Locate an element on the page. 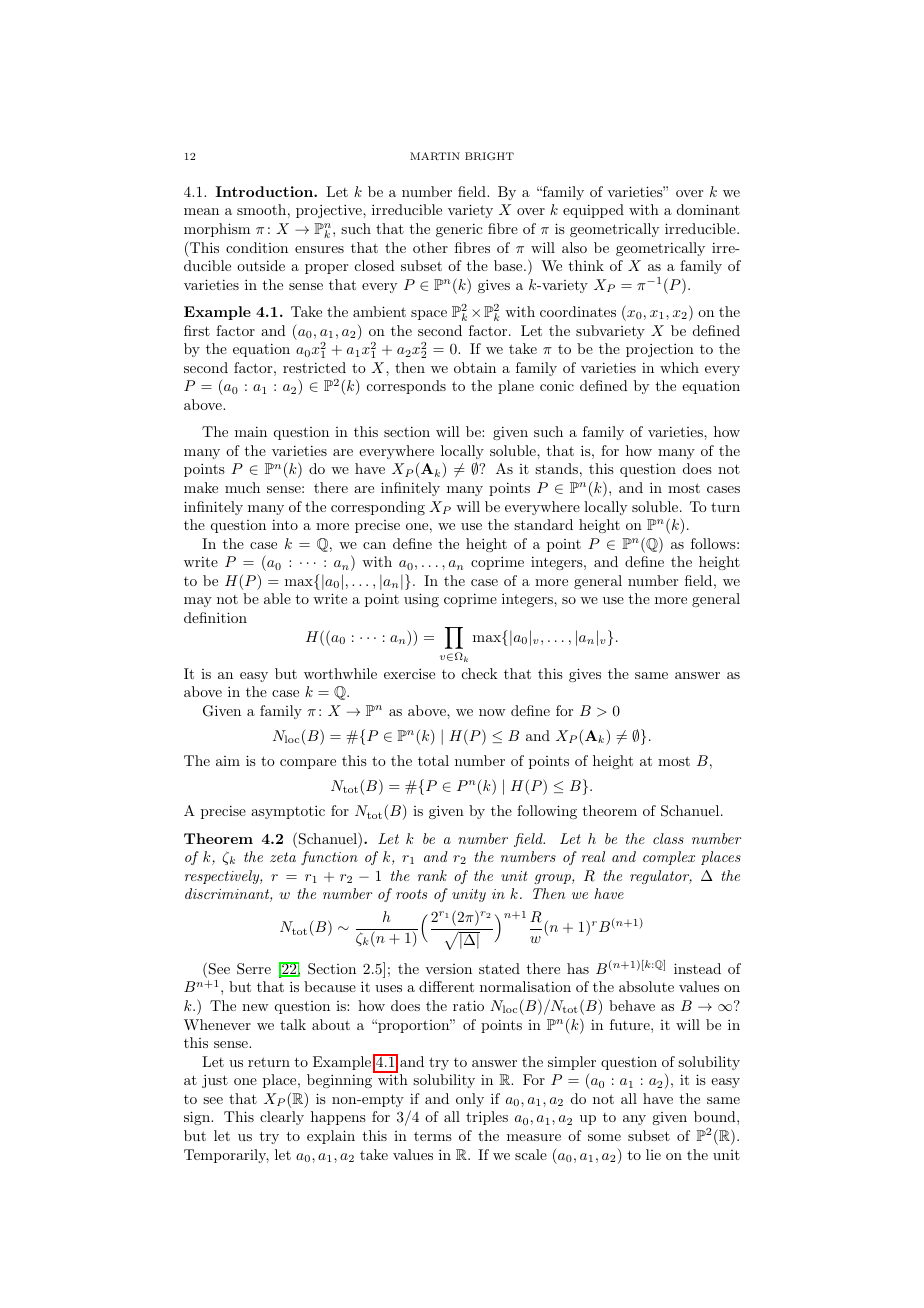 This image has height=1308, width=924. definition is located at coordinates (215, 617).
